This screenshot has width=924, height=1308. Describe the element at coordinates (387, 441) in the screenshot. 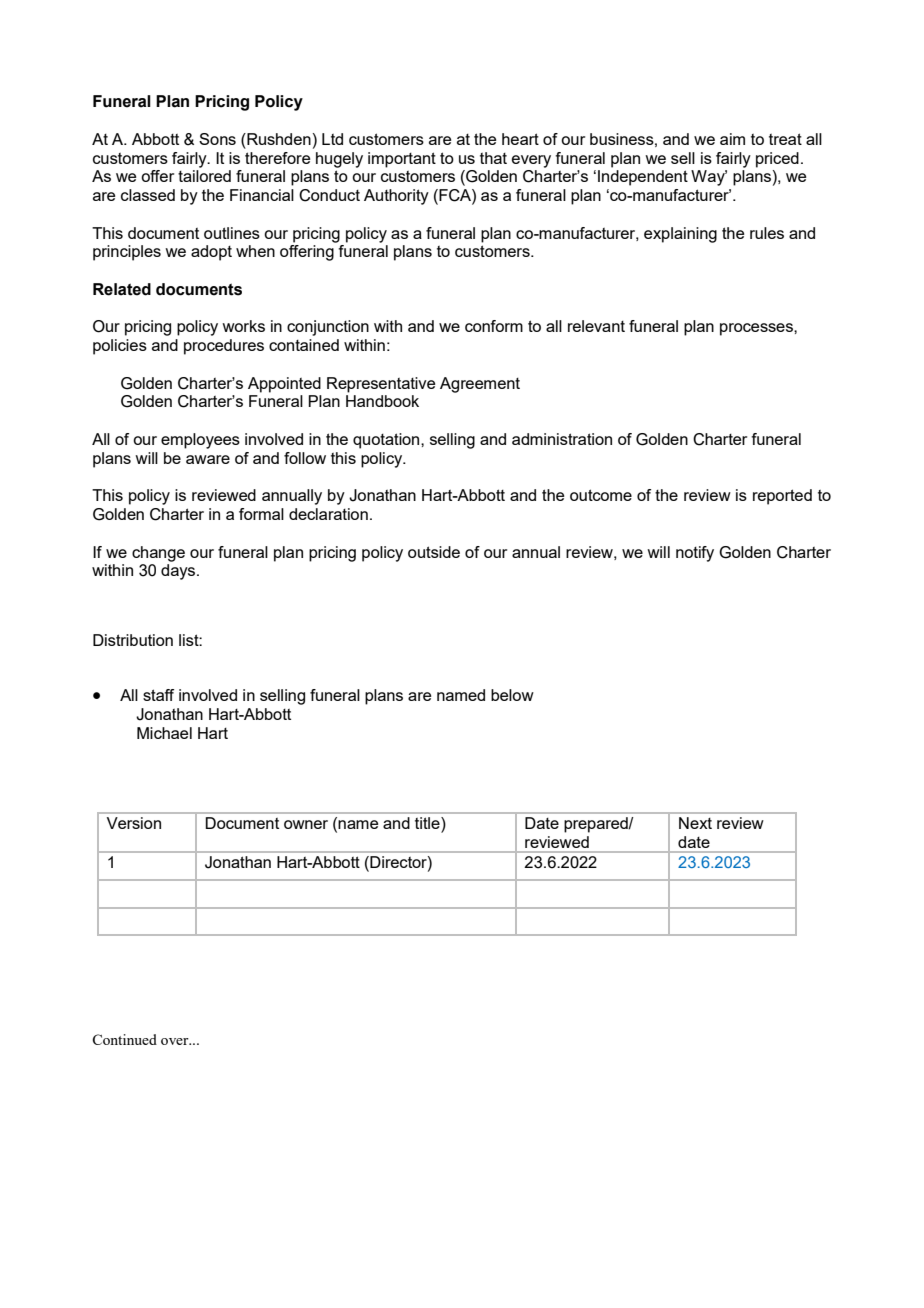

I see `quotation` at that location.
